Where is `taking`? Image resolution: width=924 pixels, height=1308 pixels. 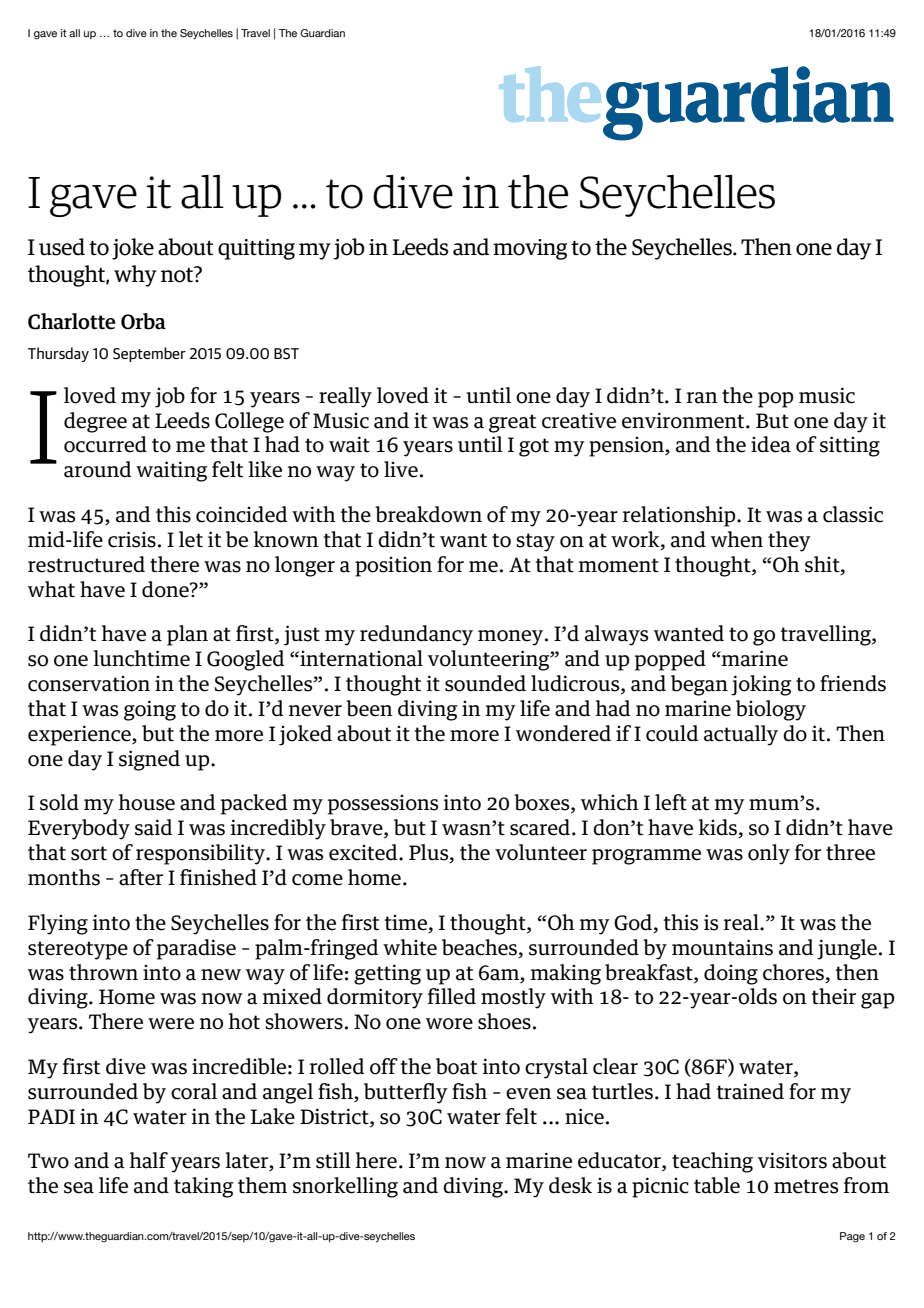
taking is located at coordinates (203, 1187).
